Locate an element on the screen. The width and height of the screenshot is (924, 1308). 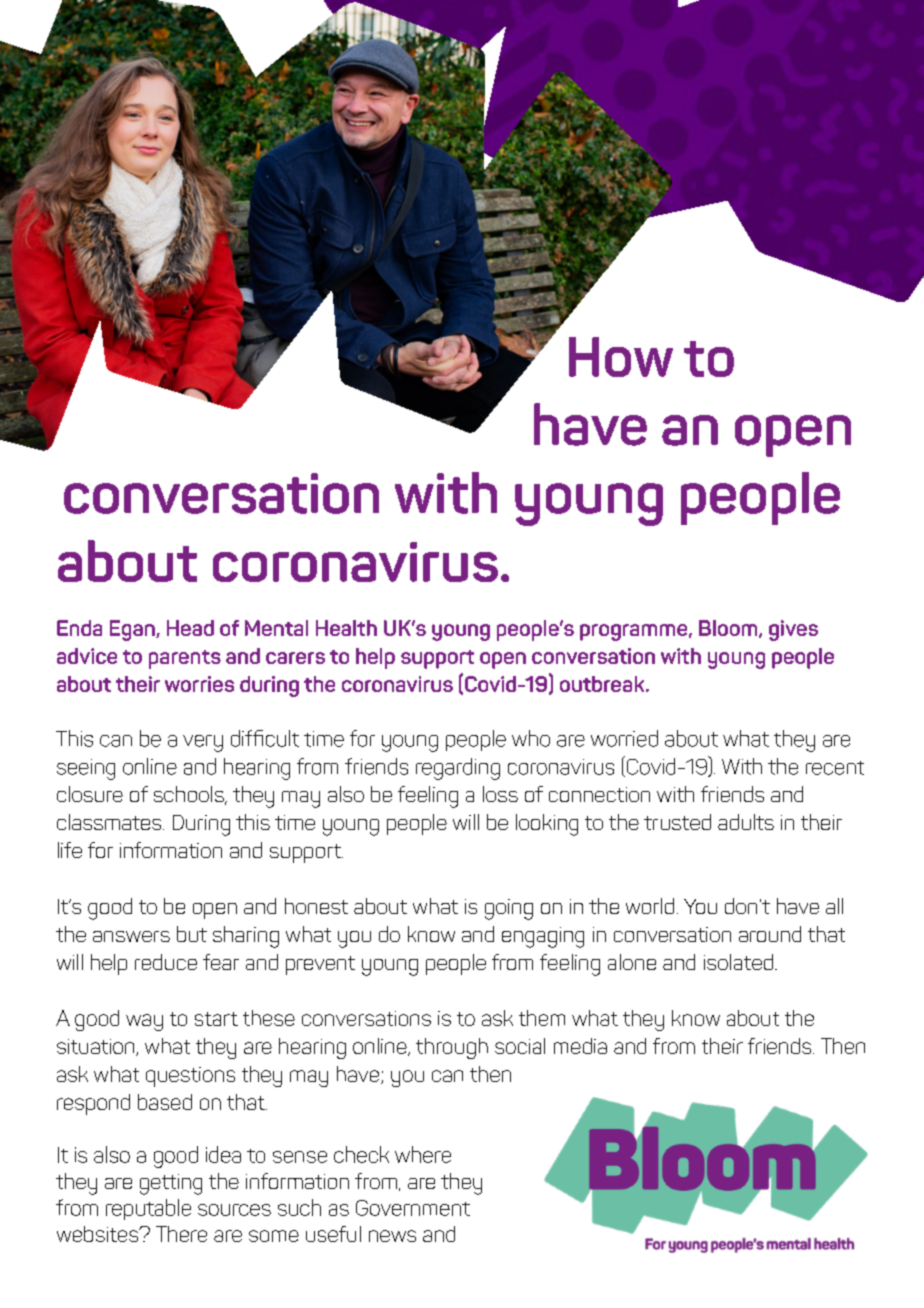
way is located at coordinates (144, 1022).
